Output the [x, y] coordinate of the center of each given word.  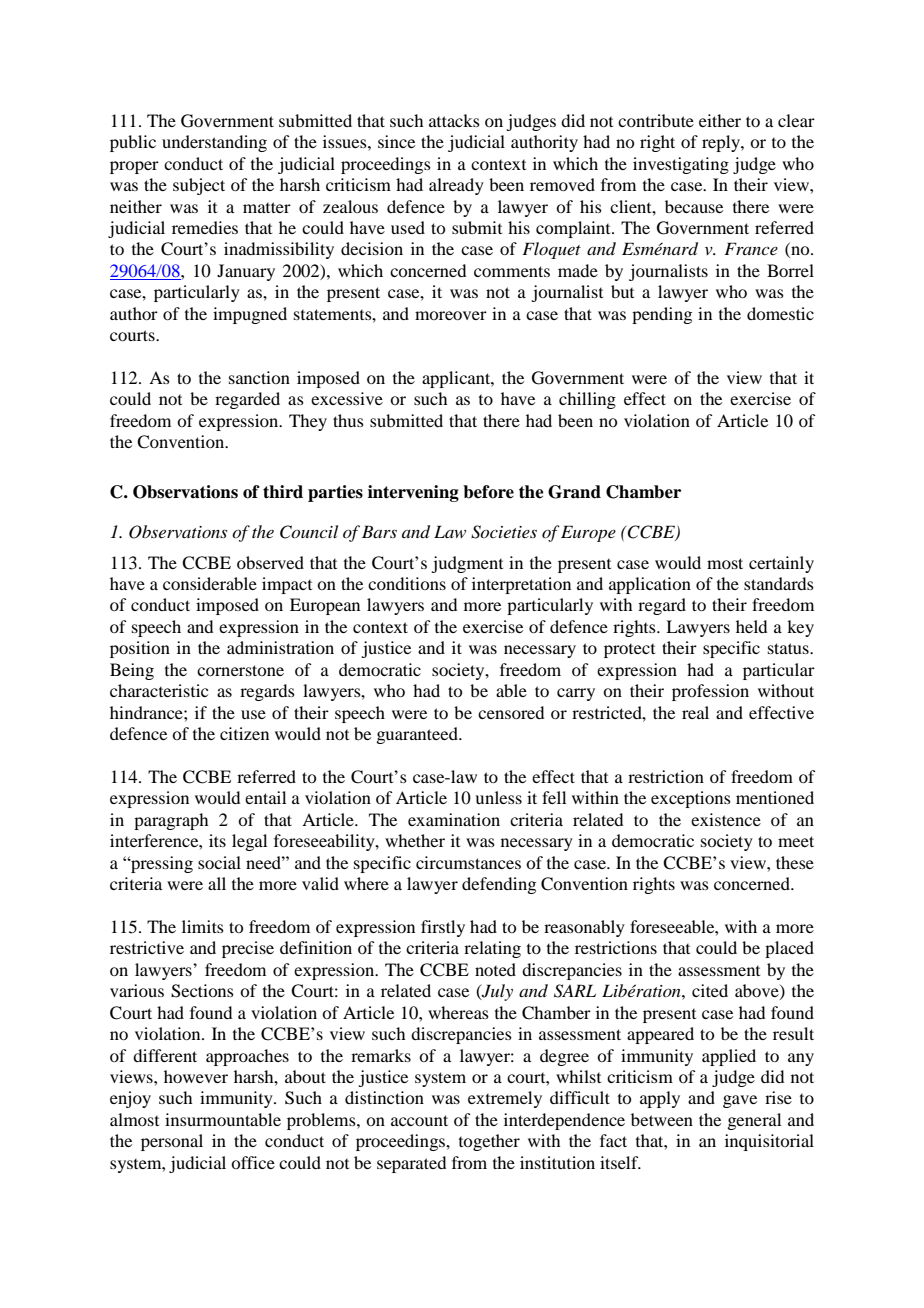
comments [512, 271]
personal [172, 1142]
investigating [681, 165]
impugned [250, 315]
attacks [454, 120]
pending [662, 315]
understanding [214, 143]
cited [710, 990]
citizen [244, 733]
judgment [467, 564]
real [695, 712]
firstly [443, 928]
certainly [781, 564]
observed [270, 562]
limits [203, 926]
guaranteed [418, 735]
